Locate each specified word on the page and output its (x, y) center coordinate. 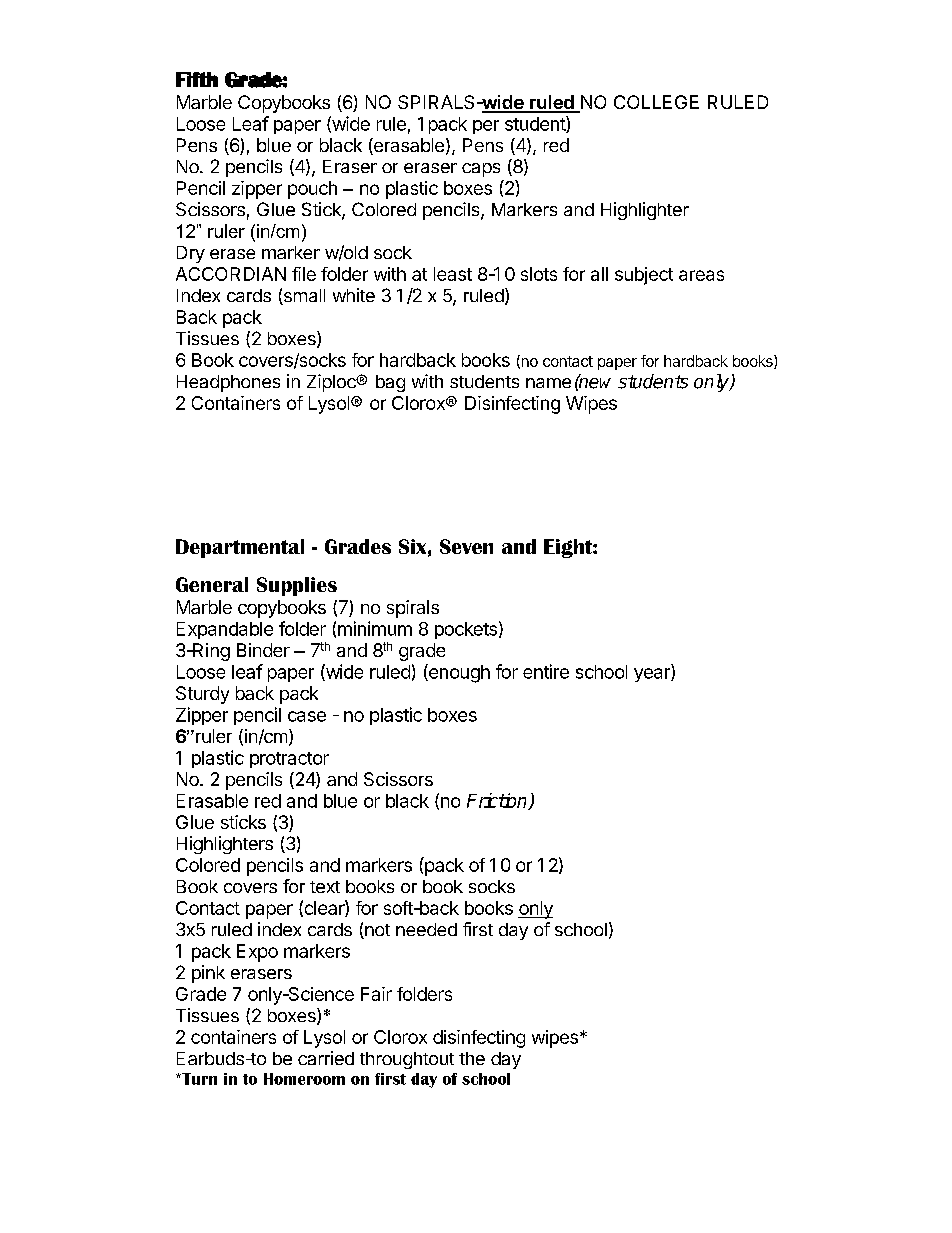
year (653, 675)
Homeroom (304, 1079)
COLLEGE (656, 102)
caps (481, 170)
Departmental (240, 548)
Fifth (197, 79)
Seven (466, 546)
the (472, 1058)
